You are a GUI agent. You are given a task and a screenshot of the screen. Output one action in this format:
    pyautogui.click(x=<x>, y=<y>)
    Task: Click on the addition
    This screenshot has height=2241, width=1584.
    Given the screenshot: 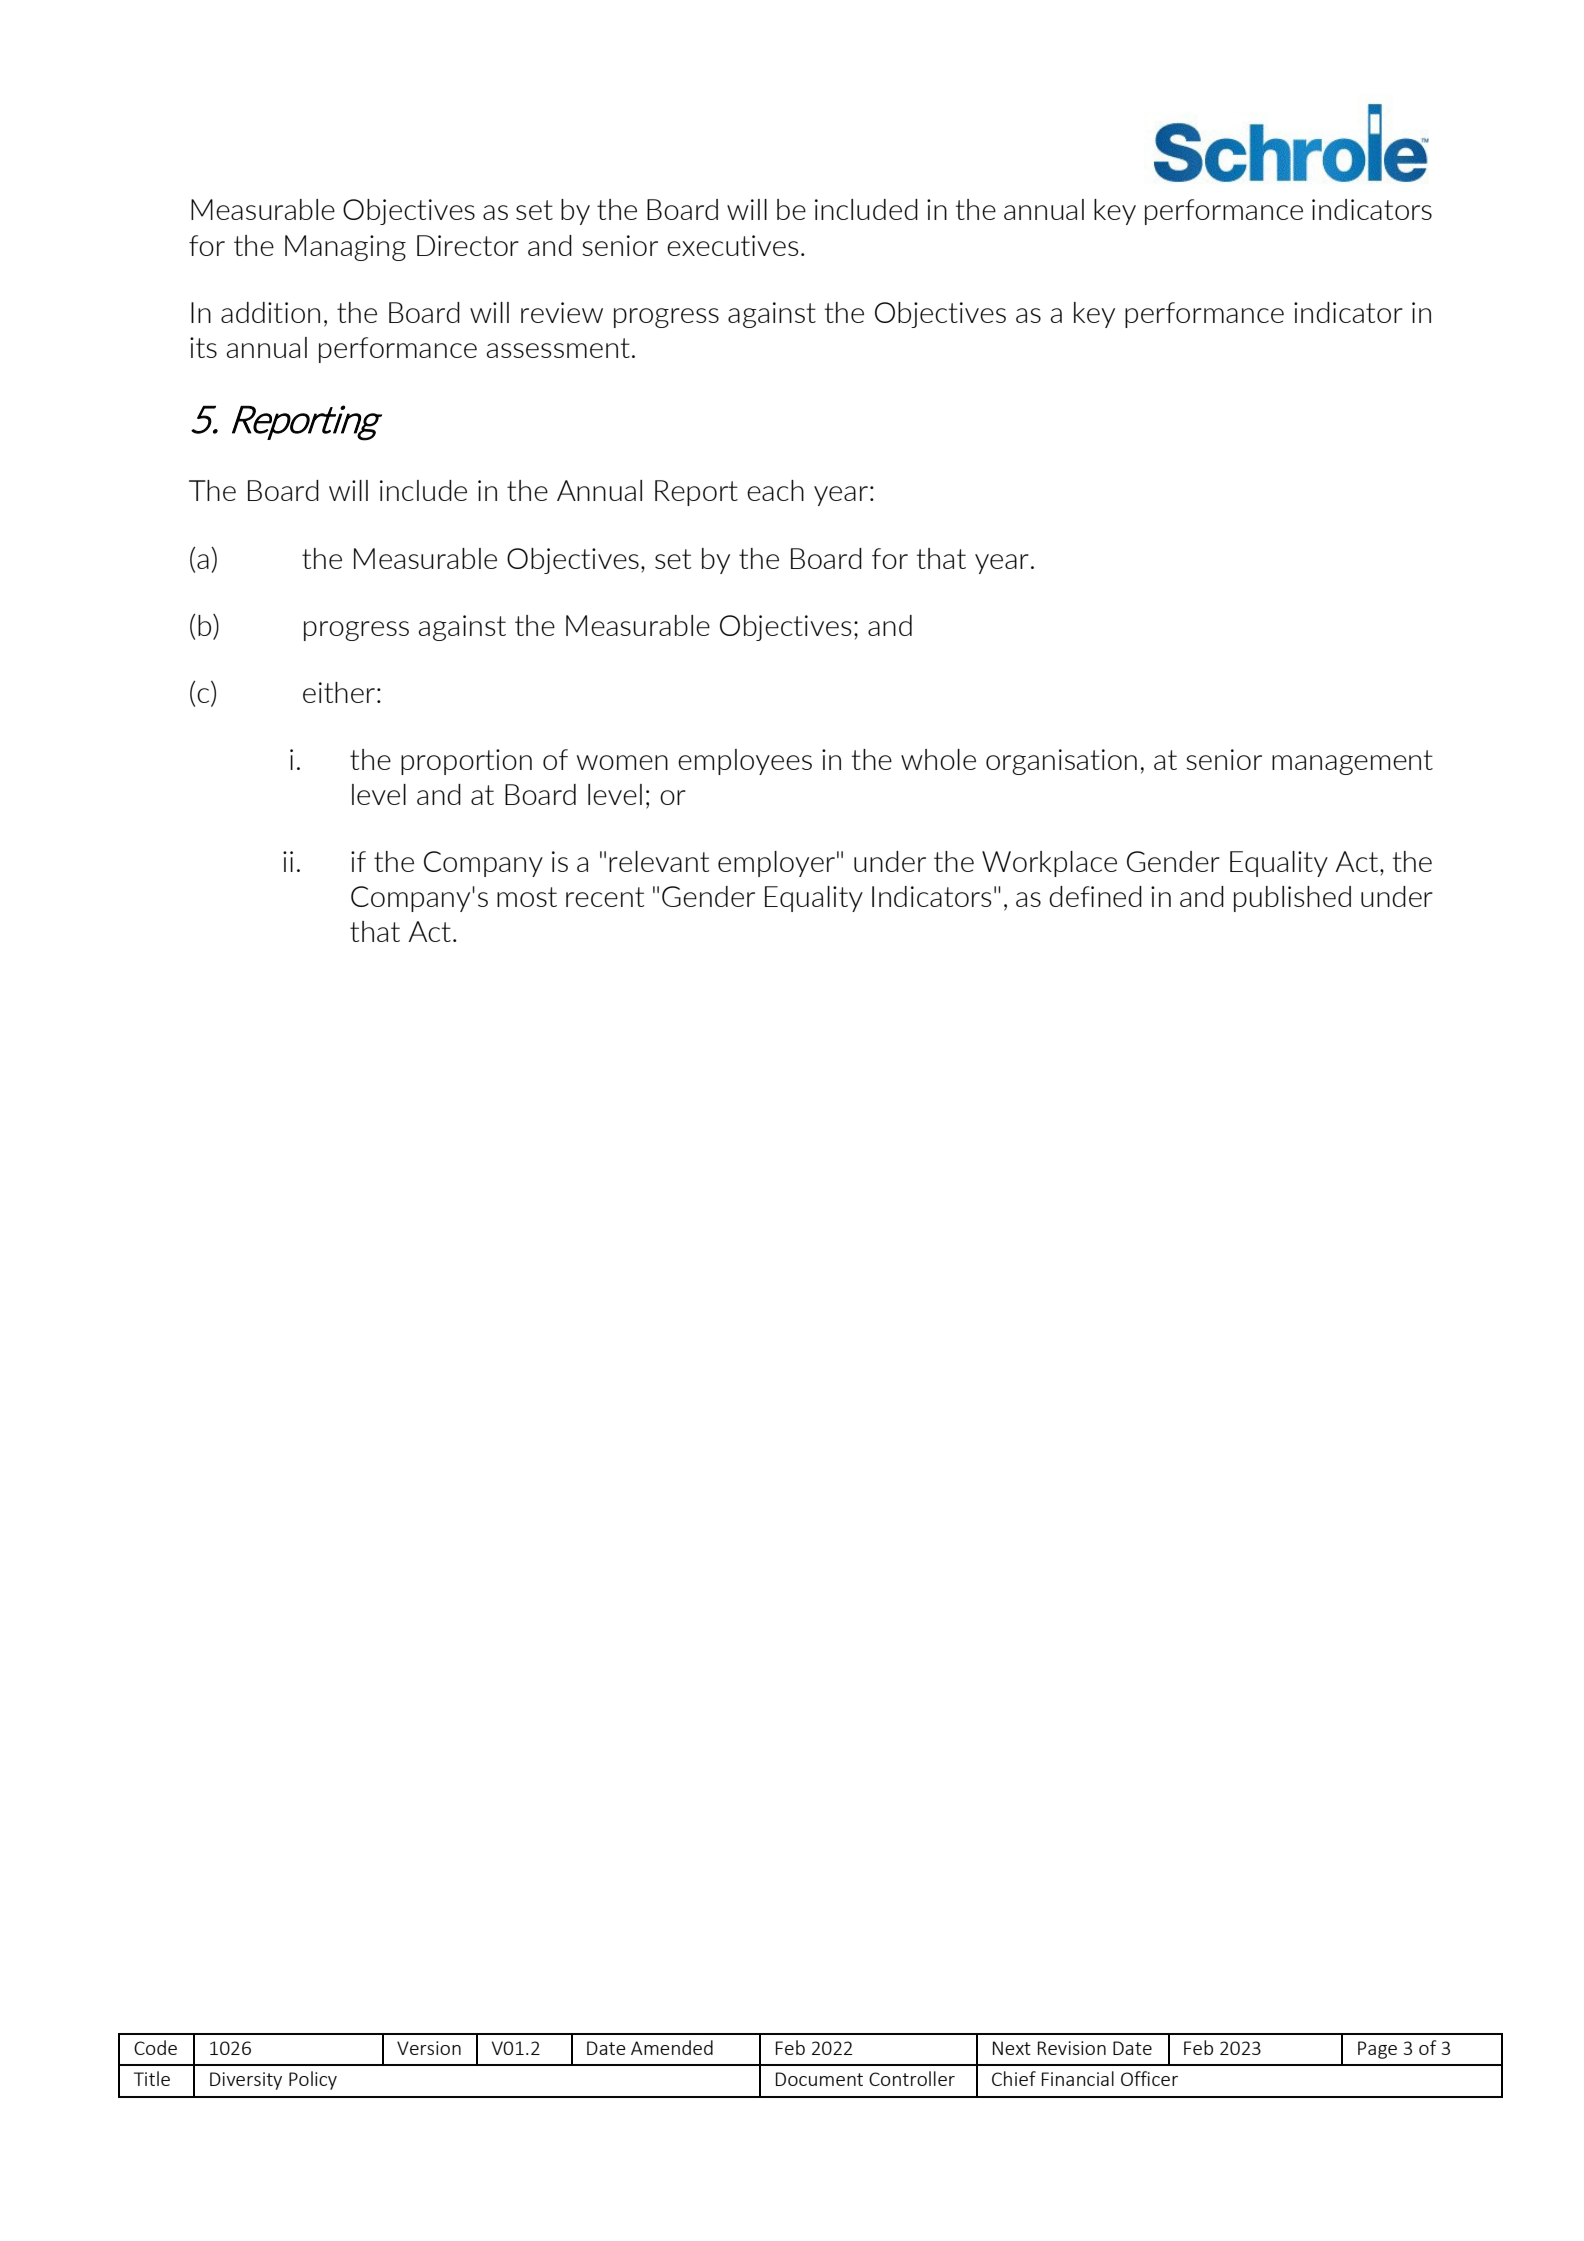 What is the action you would take?
    pyautogui.click(x=270, y=312)
